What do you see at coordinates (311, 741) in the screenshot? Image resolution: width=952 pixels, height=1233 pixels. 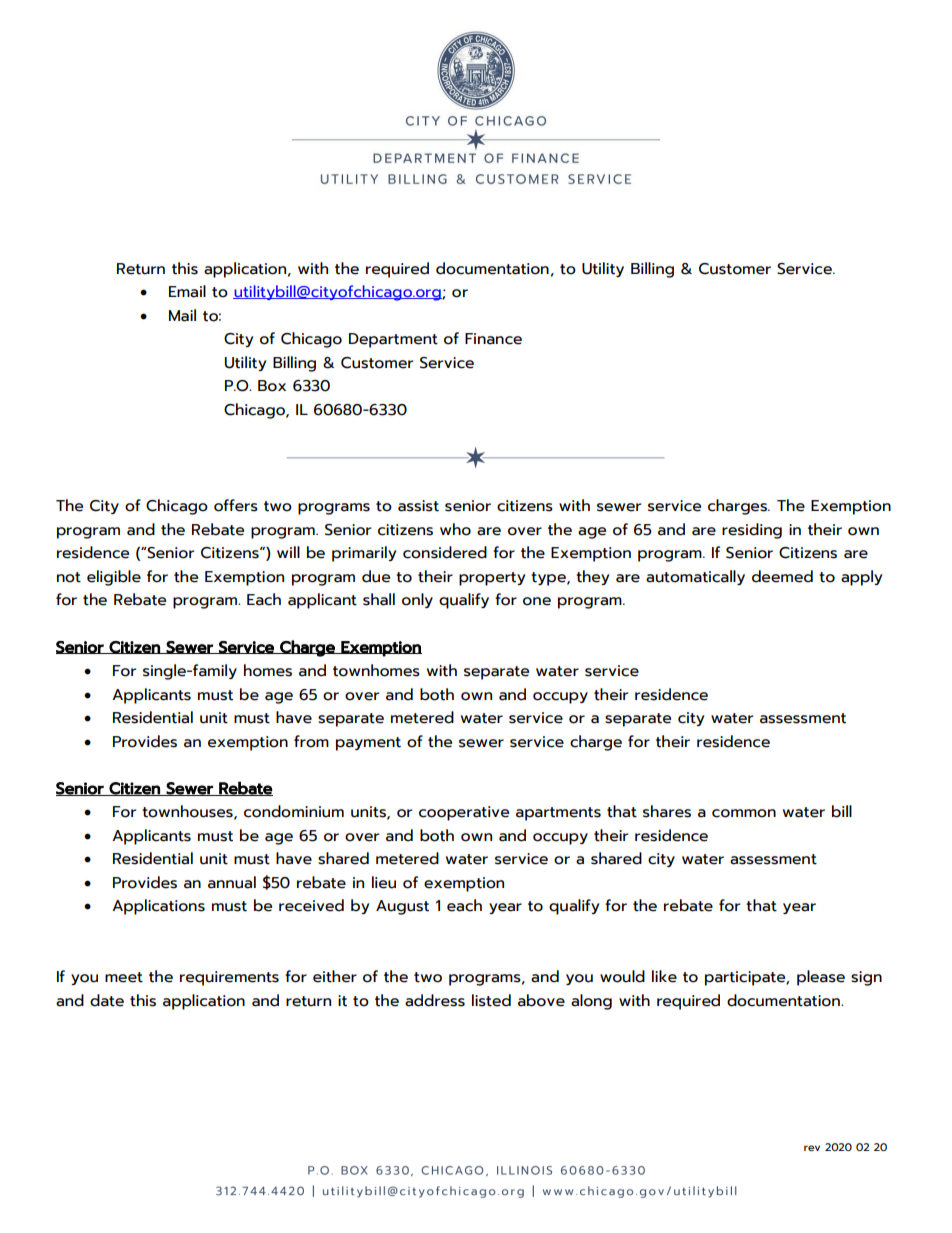 I see `from` at bounding box center [311, 741].
